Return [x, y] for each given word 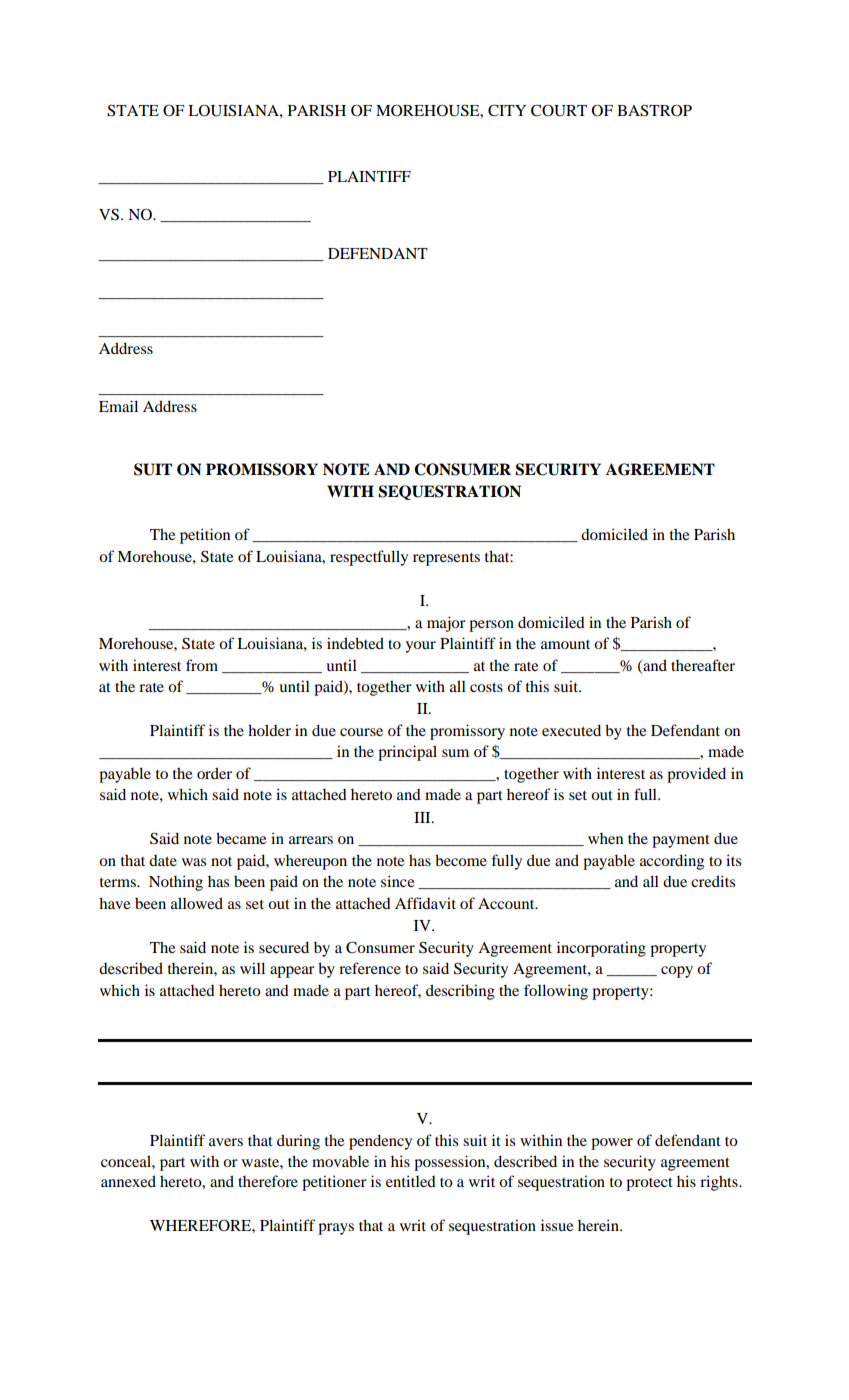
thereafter [703, 665]
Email [118, 406]
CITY [507, 110]
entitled [411, 1181]
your [420, 647]
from [202, 665]
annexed [128, 1181]
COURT [559, 110]
